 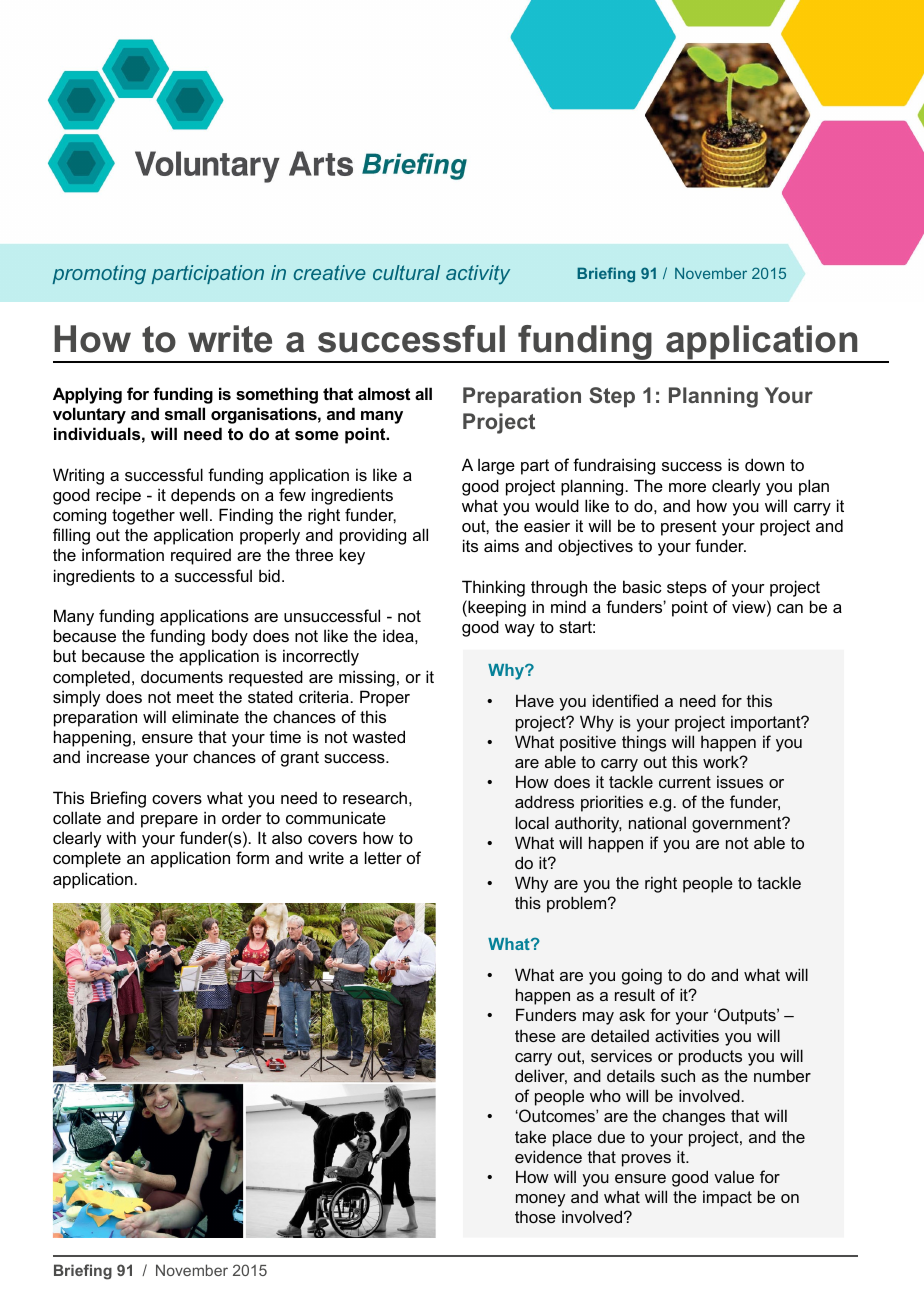 What do you see at coordinates (470, 545) in the document?
I see `its` at bounding box center [470, 545].
